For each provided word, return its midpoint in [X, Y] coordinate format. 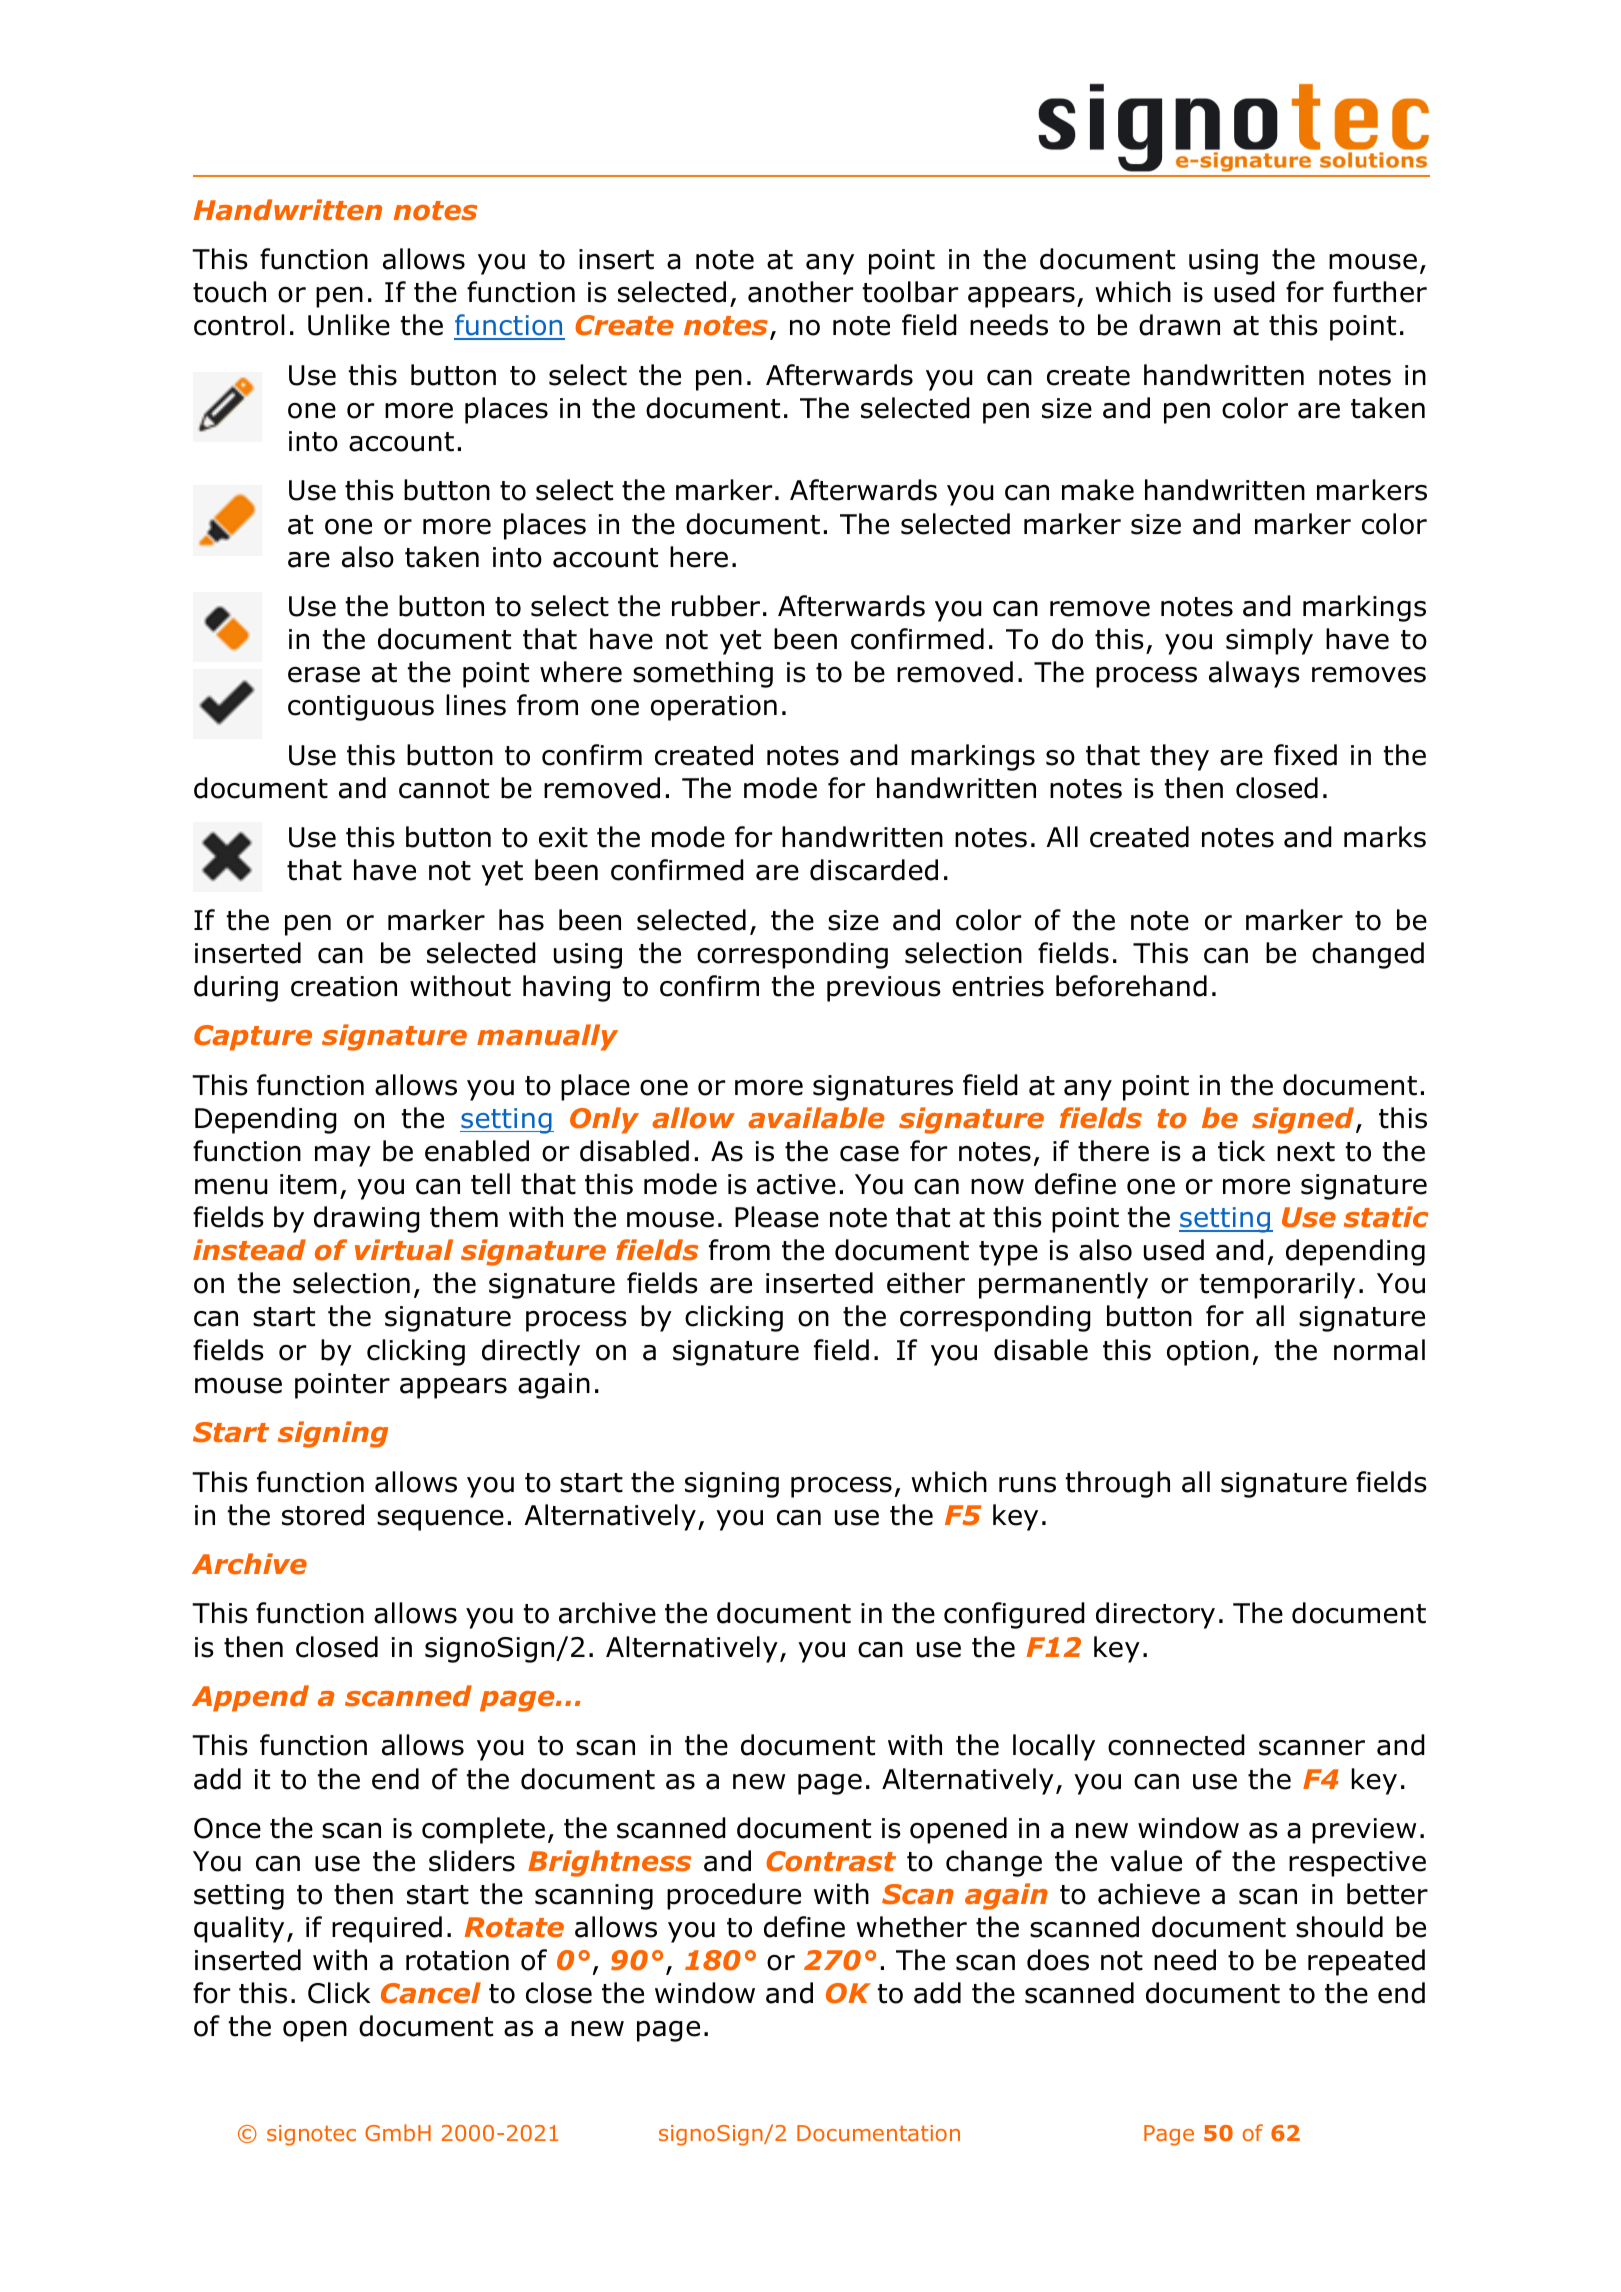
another [800, 292]
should [1339, 1927]
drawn [1179, 325]
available [816, 1118]
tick [1241, 1151]
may [343, 1156]
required [387, 1929]
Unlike [349, 325]
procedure [734, 1896]
